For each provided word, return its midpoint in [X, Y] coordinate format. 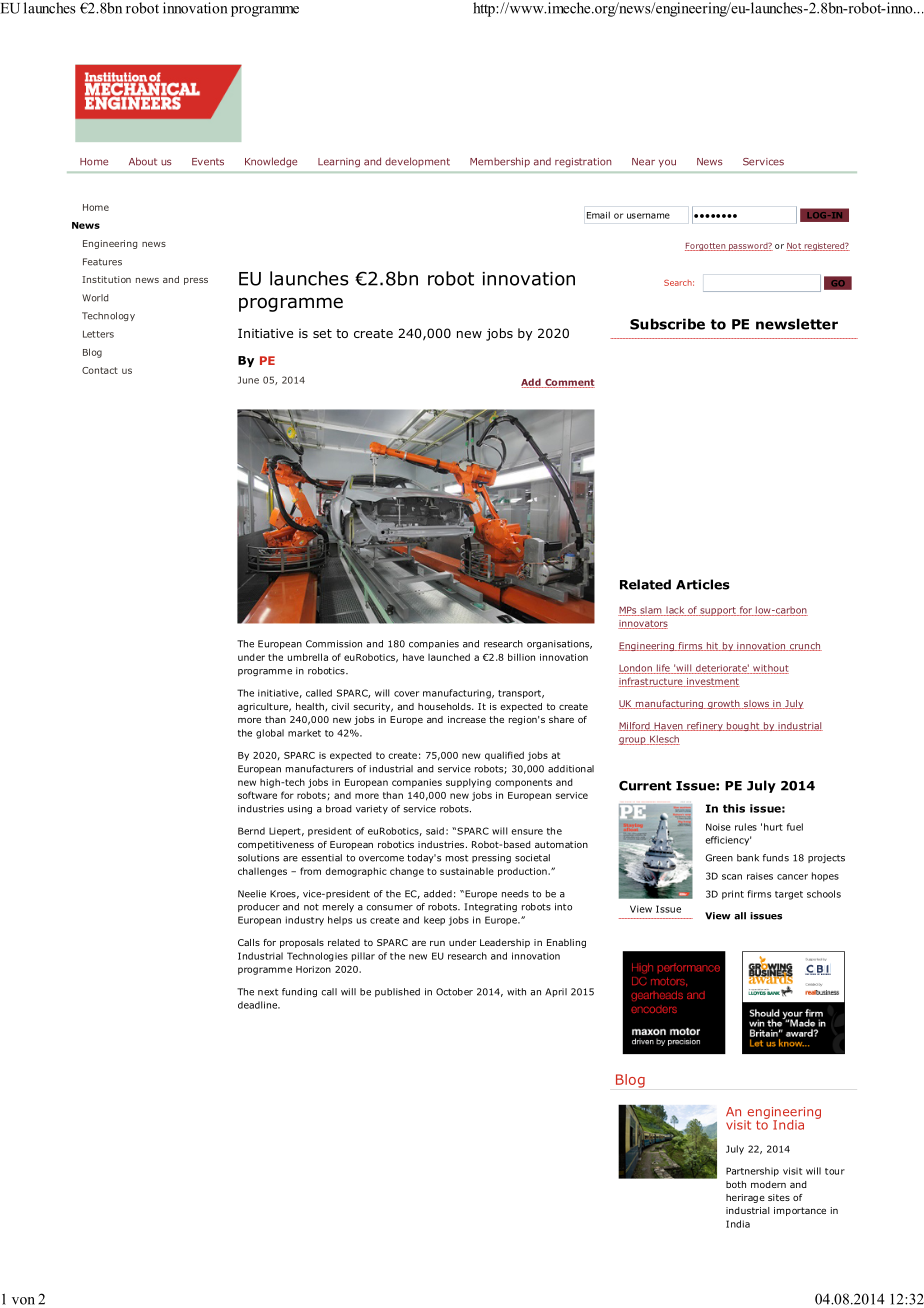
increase [467, 719]
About [143, 161]
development [417, 162]
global [270, 734]
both [736, 1184]
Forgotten [706, 247]
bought [743, 726]
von [23, 1301]
